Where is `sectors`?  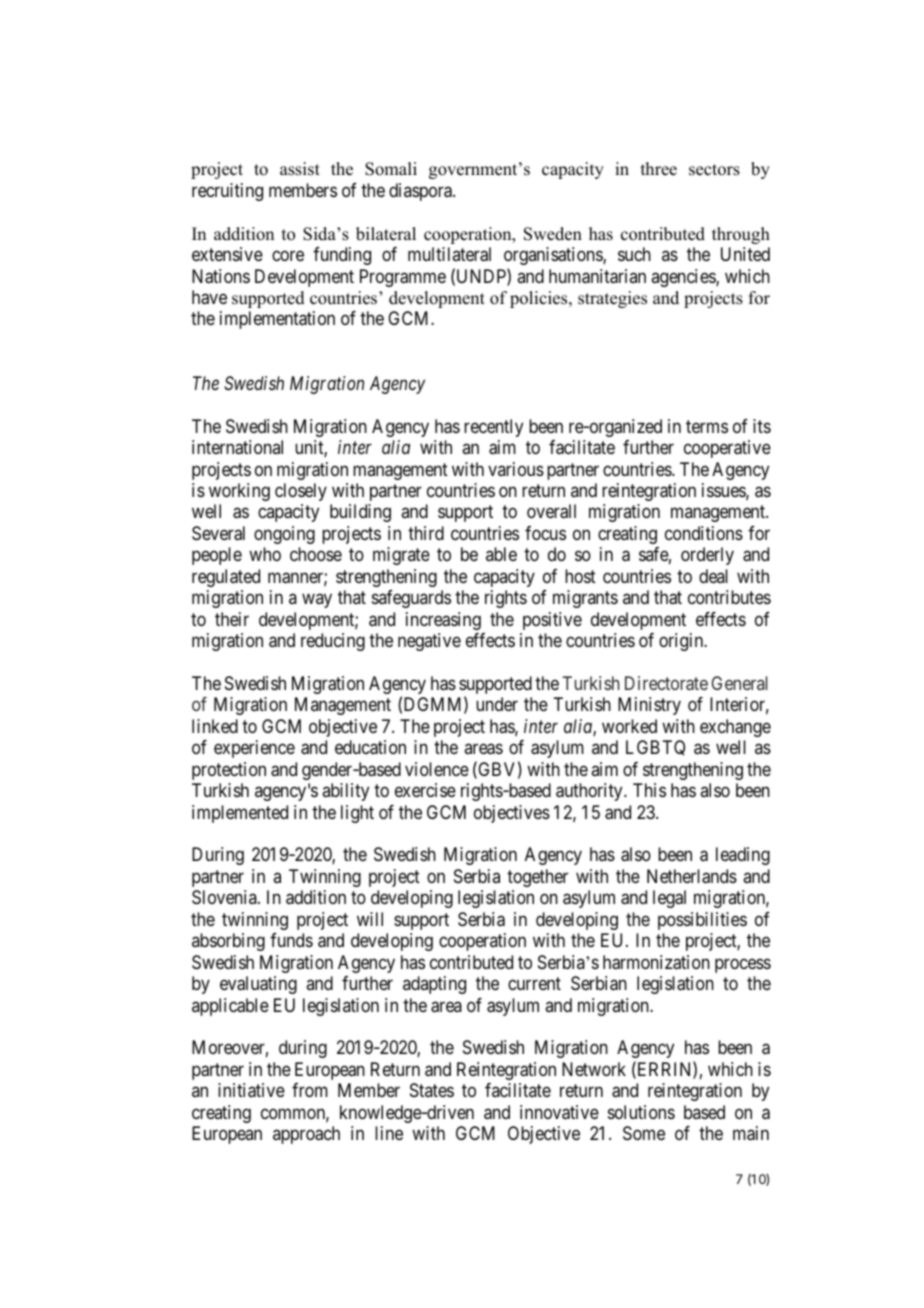
sectors is located at coordinates (714, 170).
